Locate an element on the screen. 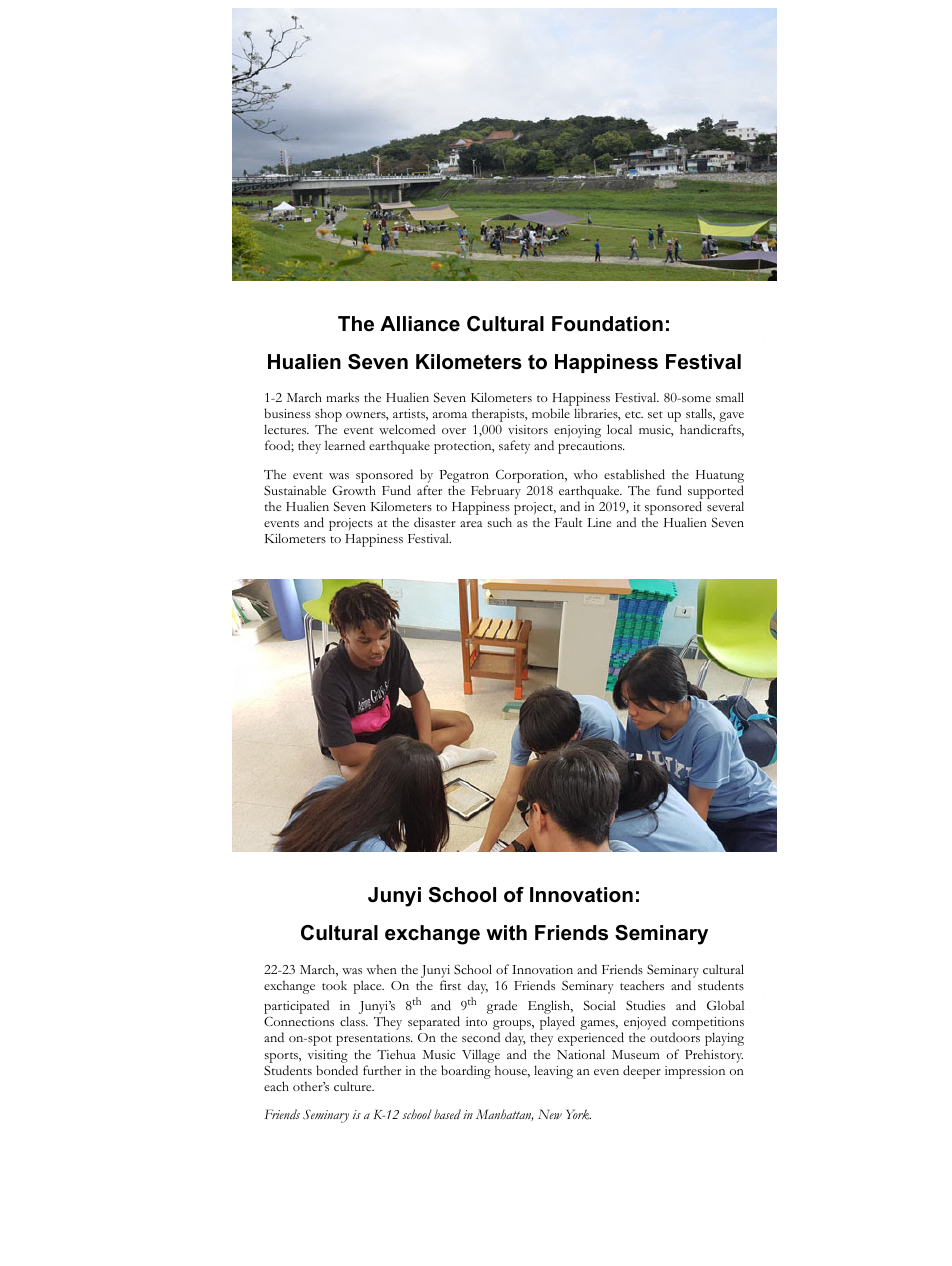 This screenshot has width=952, height=1266. Studies is located at coordinates (645, 1005).
